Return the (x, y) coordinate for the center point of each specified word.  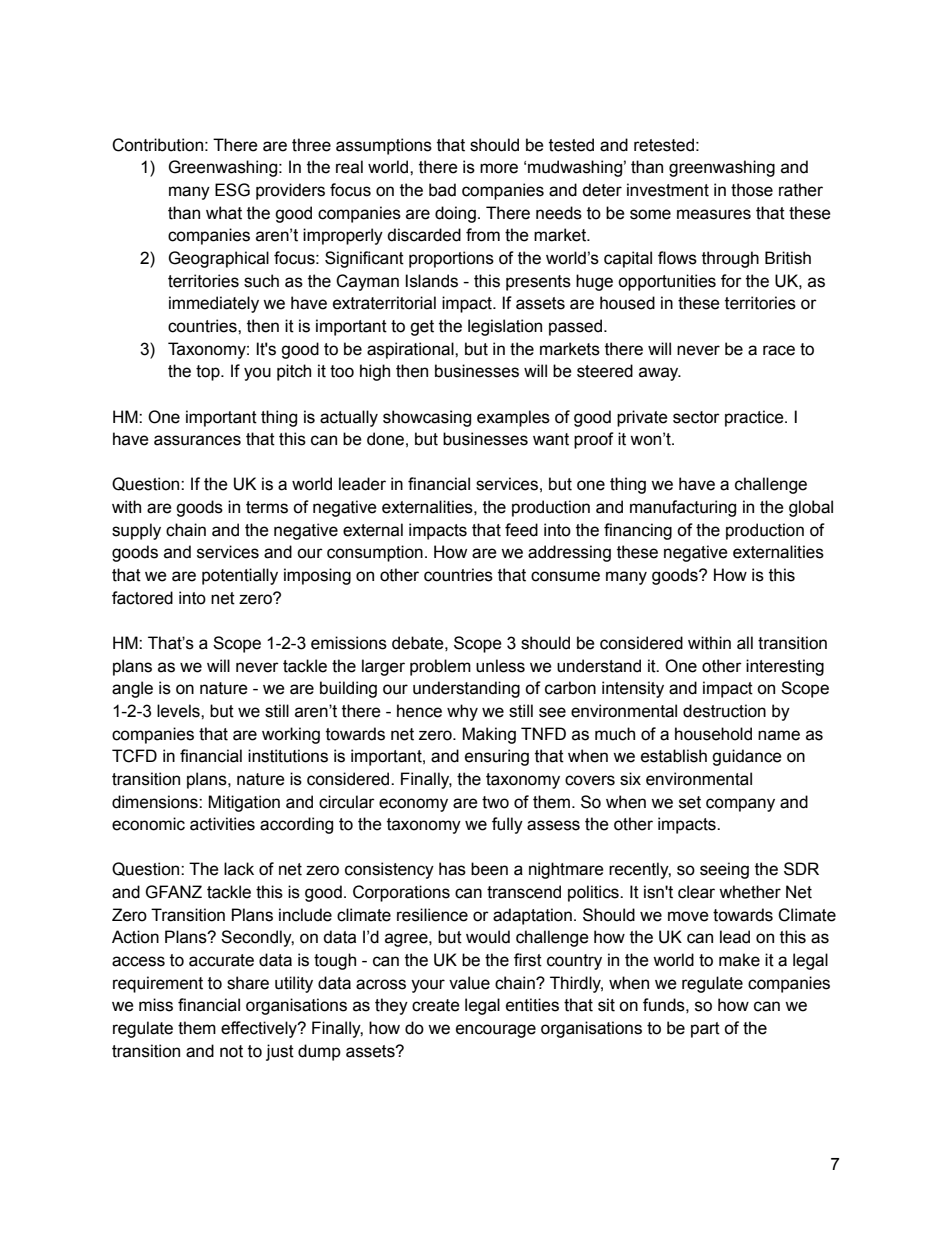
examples (513, 418)
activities (222, 824)
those (752, 190)
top (209, 373)
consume (565, 576)
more (499, 168)
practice (755, 418)
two (495, 802)
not (231, 1051)
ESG (232, 190)
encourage (496, 1031)
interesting (785, 667)
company (740, 805)
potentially (240, 576)
